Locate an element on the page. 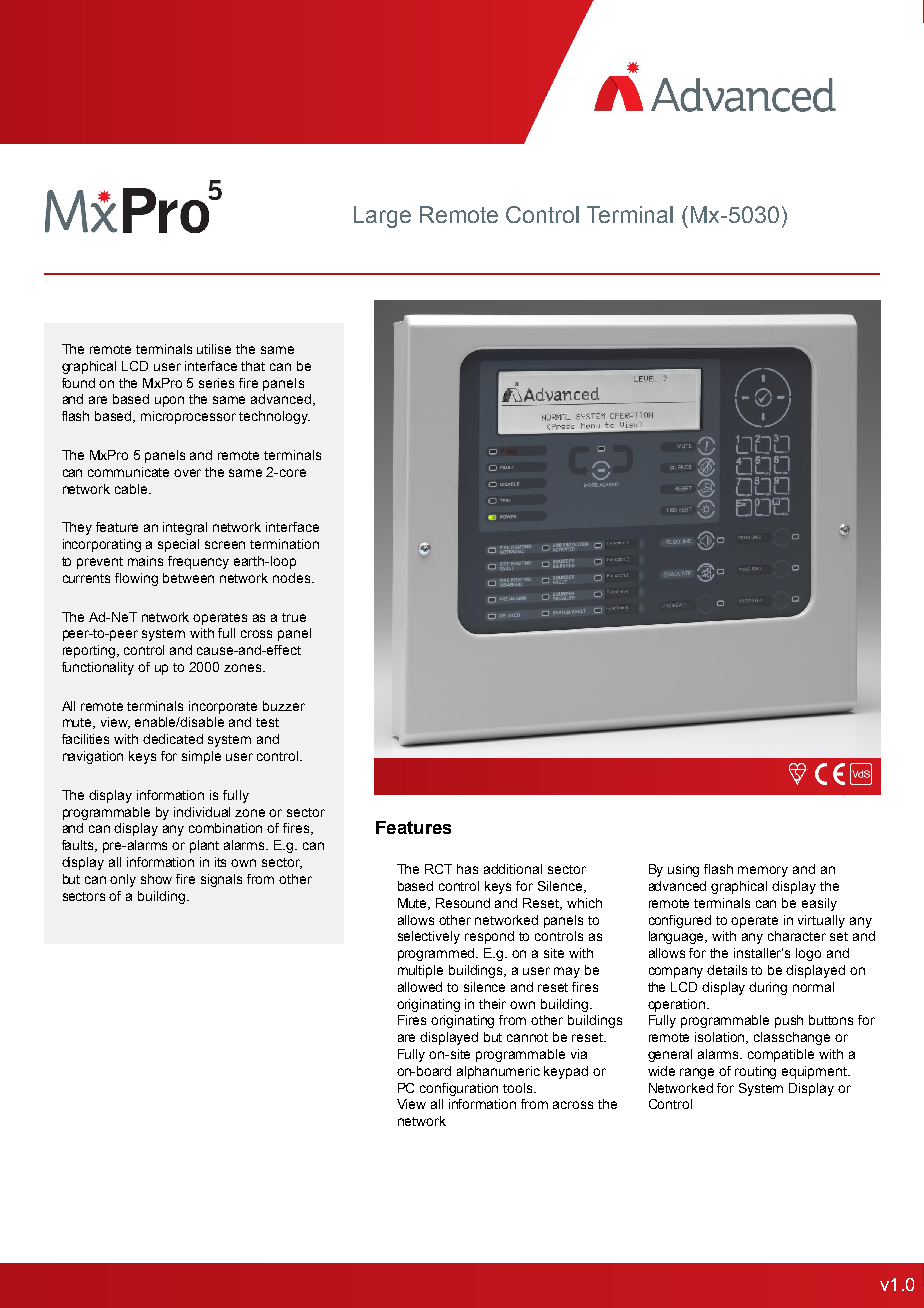  that is located at coordinates (253, 366).
